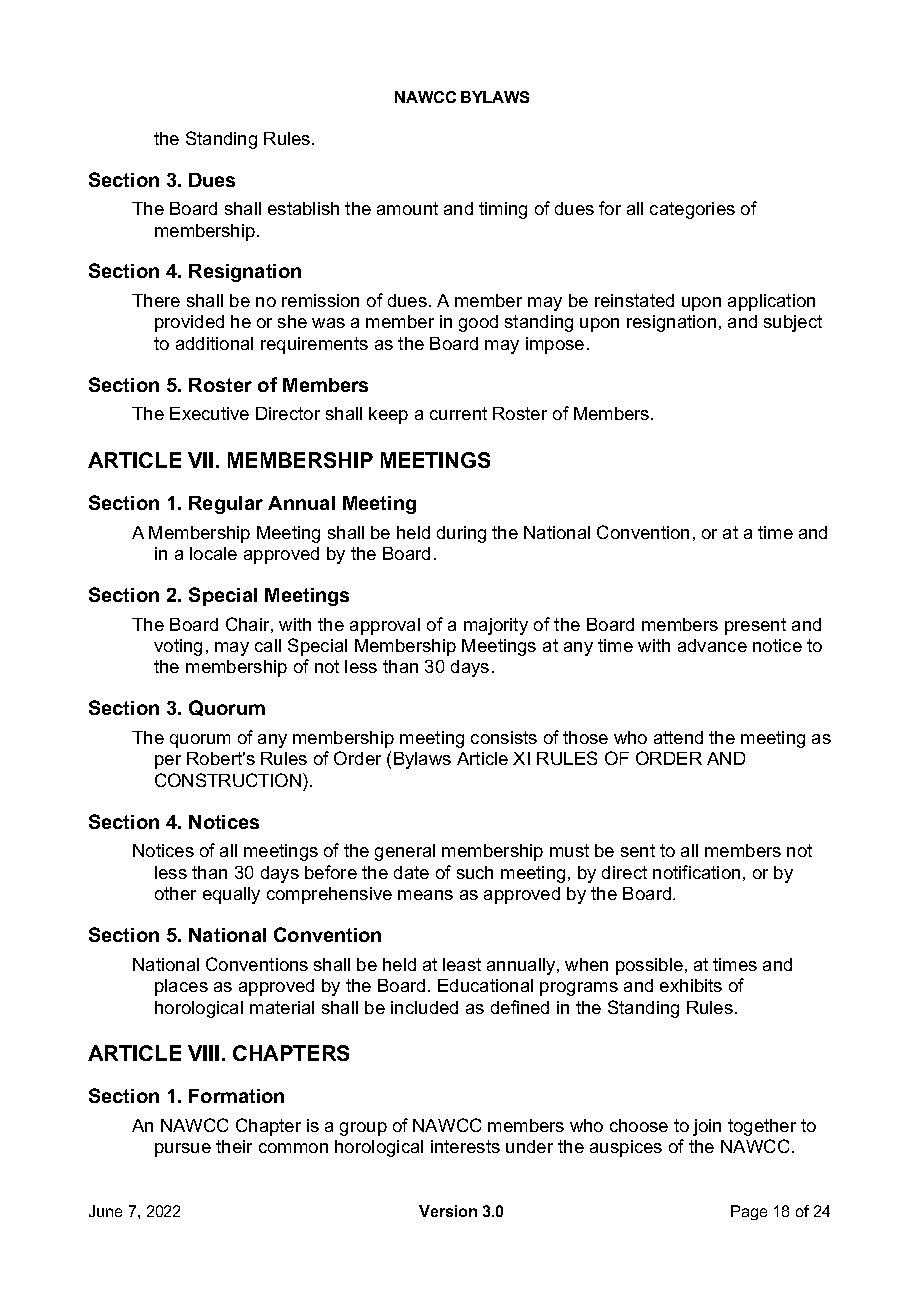 Image resolution: width=924 pixels, height=1309 pixels. Describe the element at coordinates (504, 737) in the document. I see `consists` at that location.
